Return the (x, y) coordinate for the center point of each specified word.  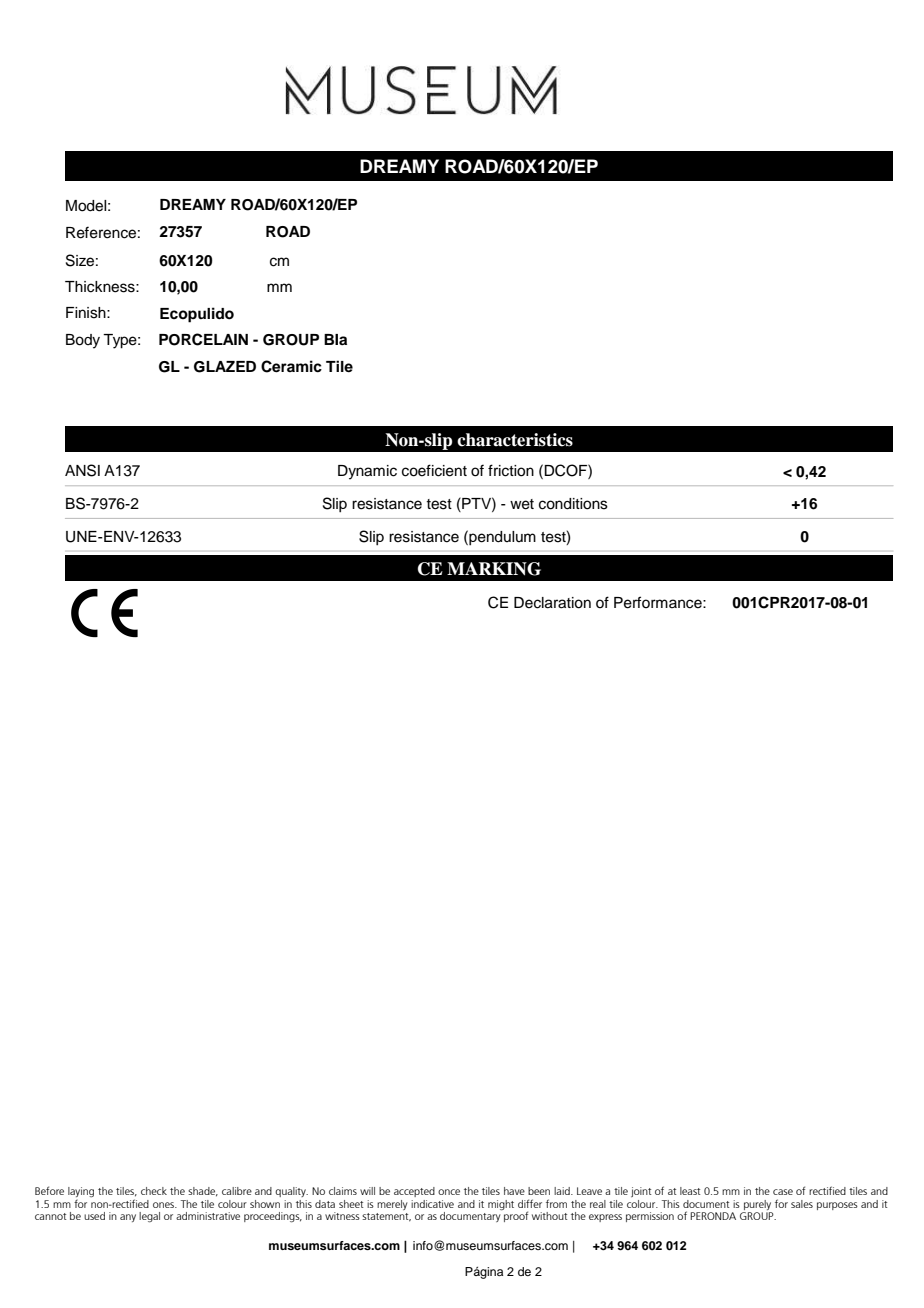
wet (522, 504)
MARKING (494, 569)
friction (511, 470)
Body (83, 341)
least (690, 1191)
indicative (432, 1204)
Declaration (552, 603)
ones (164, 1205)
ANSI (82, 470)
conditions (573, 504)
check (154, 1191)
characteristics (515, 440)
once (449, 1192)
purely (757, 1206)
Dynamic (367, 472)
